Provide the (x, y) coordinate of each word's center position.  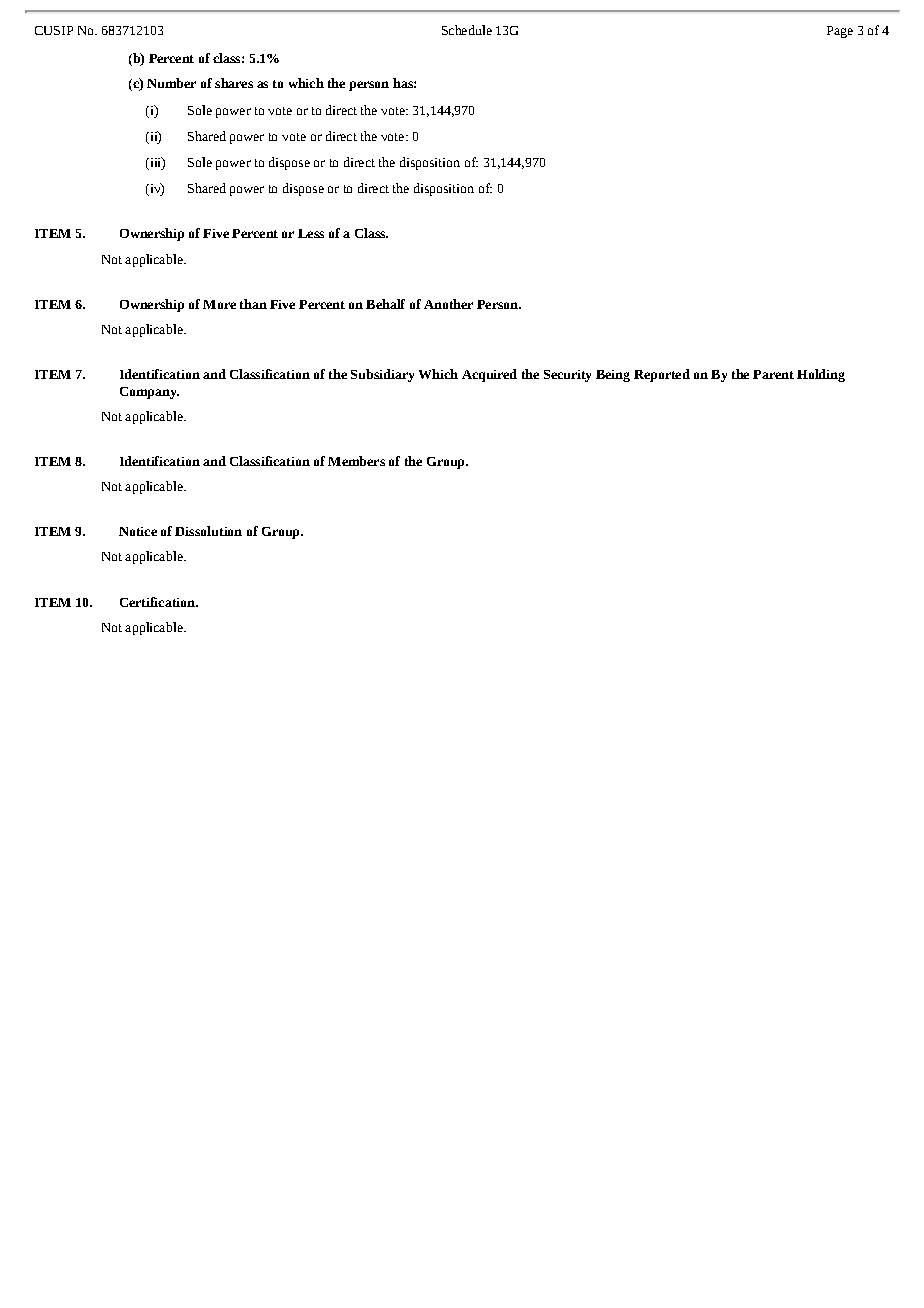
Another (448, 304)
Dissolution (208, 531)
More (219, 304)
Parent (773, 374)
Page (840, 32)
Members (356, 461)
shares (234, 83)
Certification (158, 602)
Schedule (467, 30)
